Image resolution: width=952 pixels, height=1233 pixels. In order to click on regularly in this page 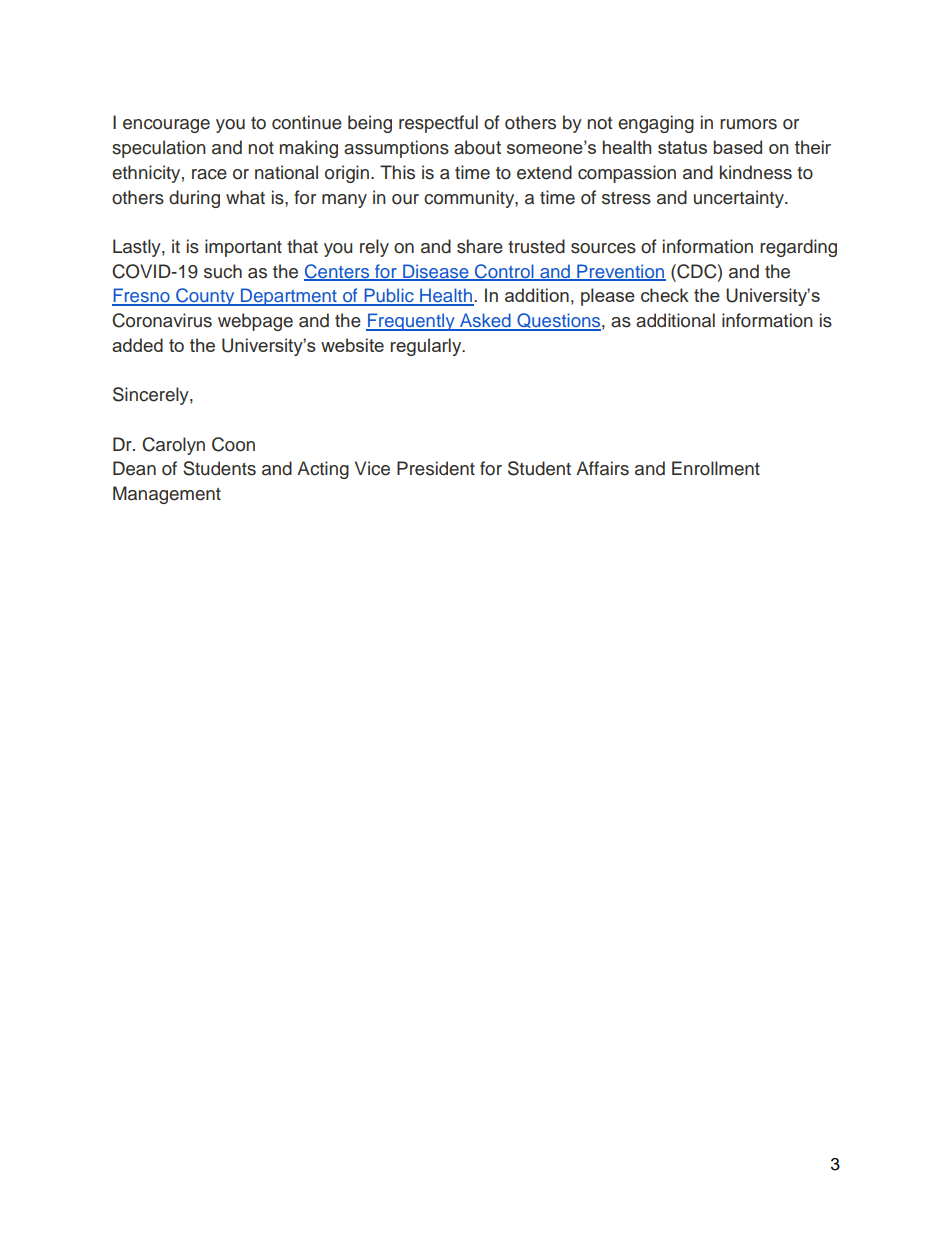, I will do `click(427, 347)`.
